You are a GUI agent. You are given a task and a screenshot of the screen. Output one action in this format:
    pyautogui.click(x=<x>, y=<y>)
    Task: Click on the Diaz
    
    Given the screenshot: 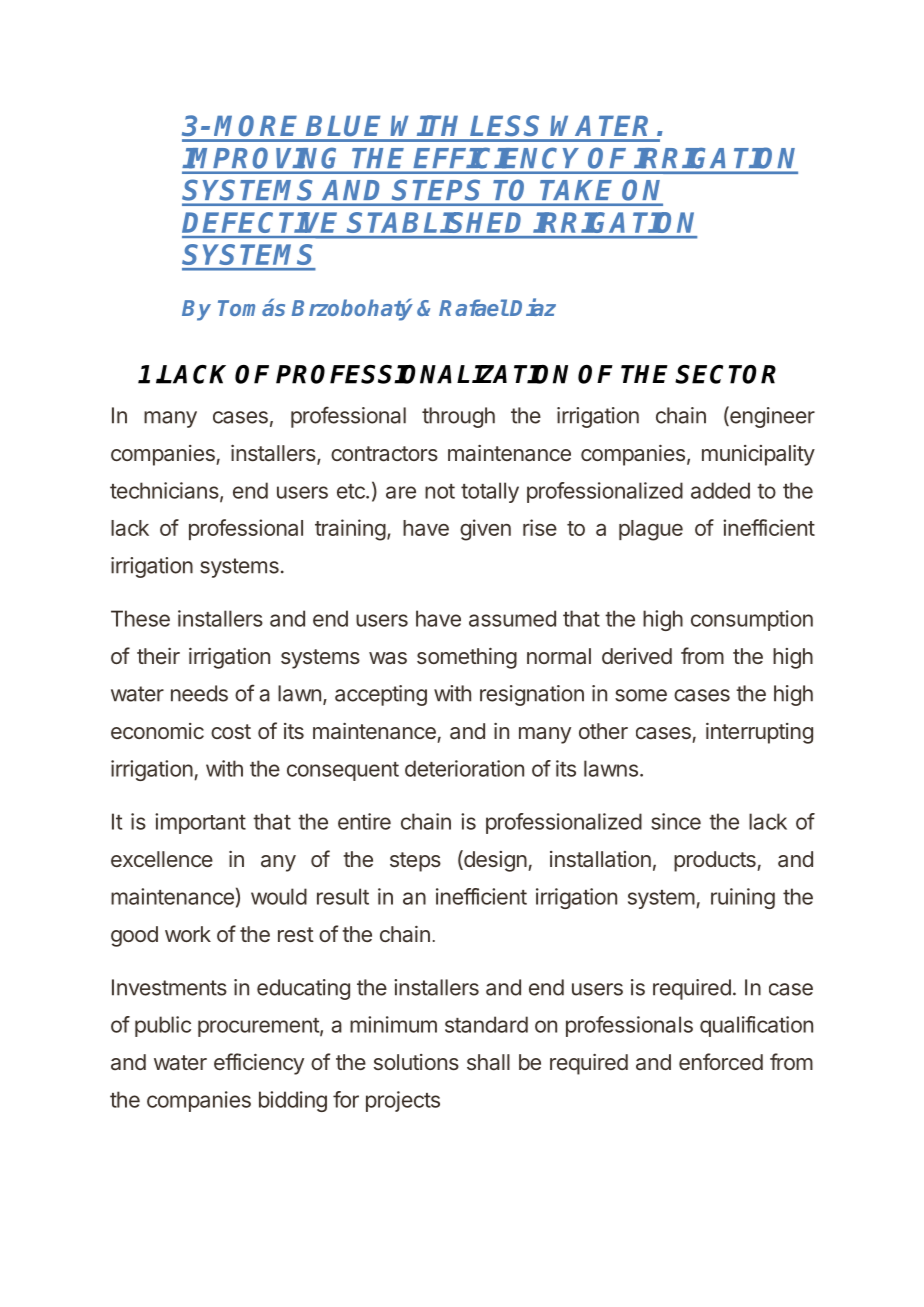 What is the action you would take?
    pyautogui.click(x=533, y=307)
